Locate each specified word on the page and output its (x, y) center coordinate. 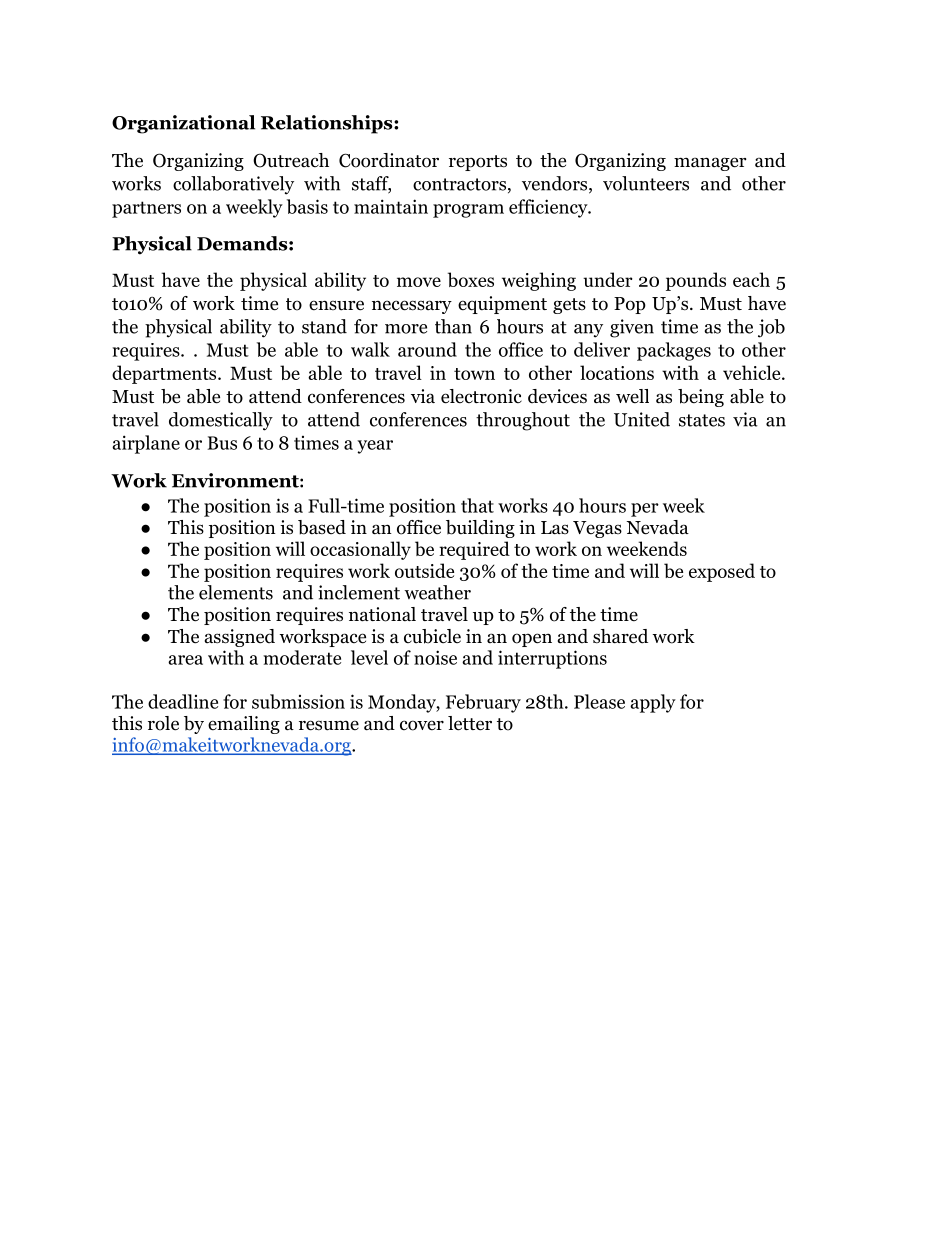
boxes (471, 279)
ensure (336, 305)
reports (478, 163)
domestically (221, 421)
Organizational (183, 124)
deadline (183, 701)
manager (710, 164)
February (483, 703)
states (702, 420)
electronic (481, 396)
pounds (696, 281)
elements (236, 592)
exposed (722, 572)
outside (424, 570)
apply (653, 703)
